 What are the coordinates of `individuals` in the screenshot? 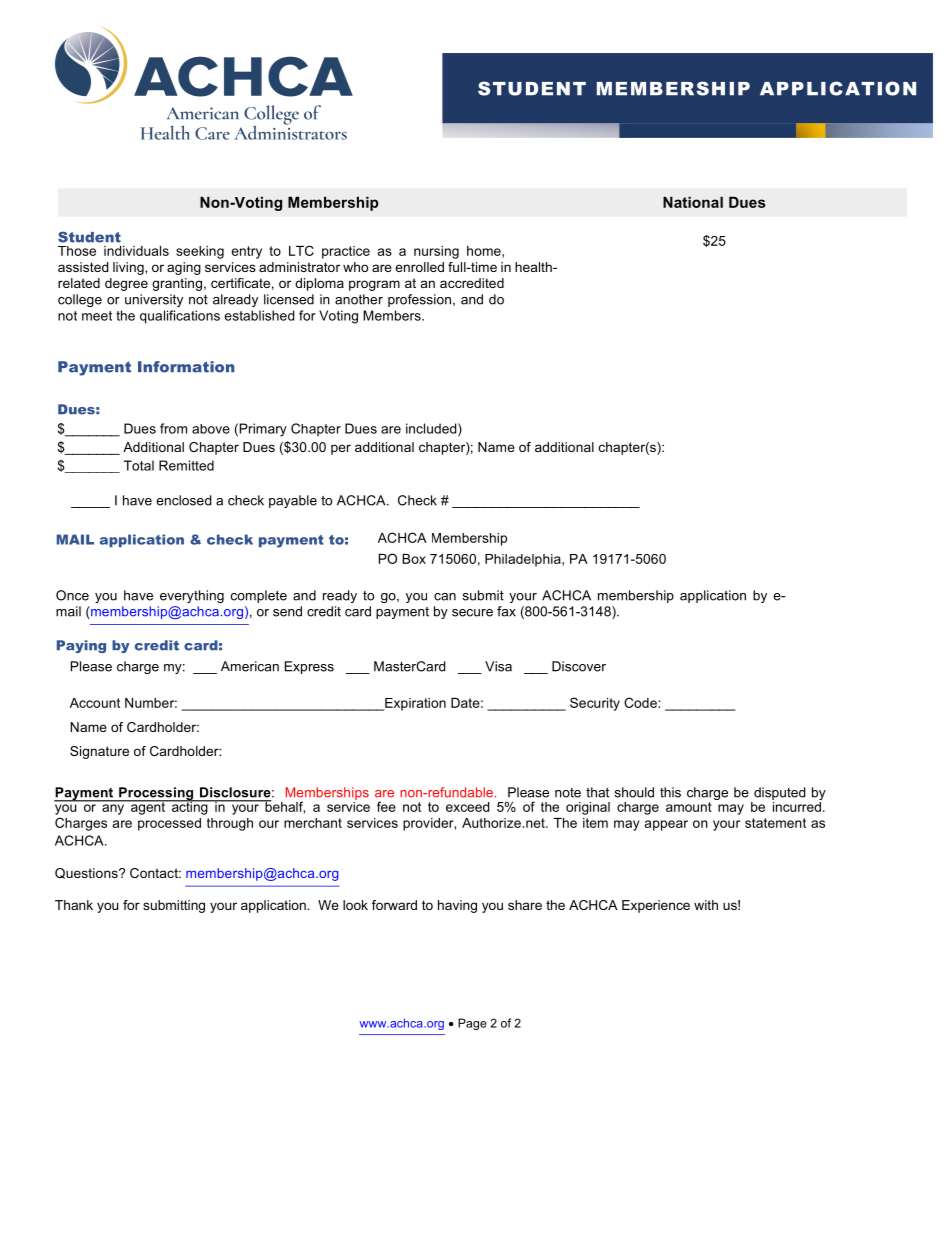 It's located at (136, 251).
